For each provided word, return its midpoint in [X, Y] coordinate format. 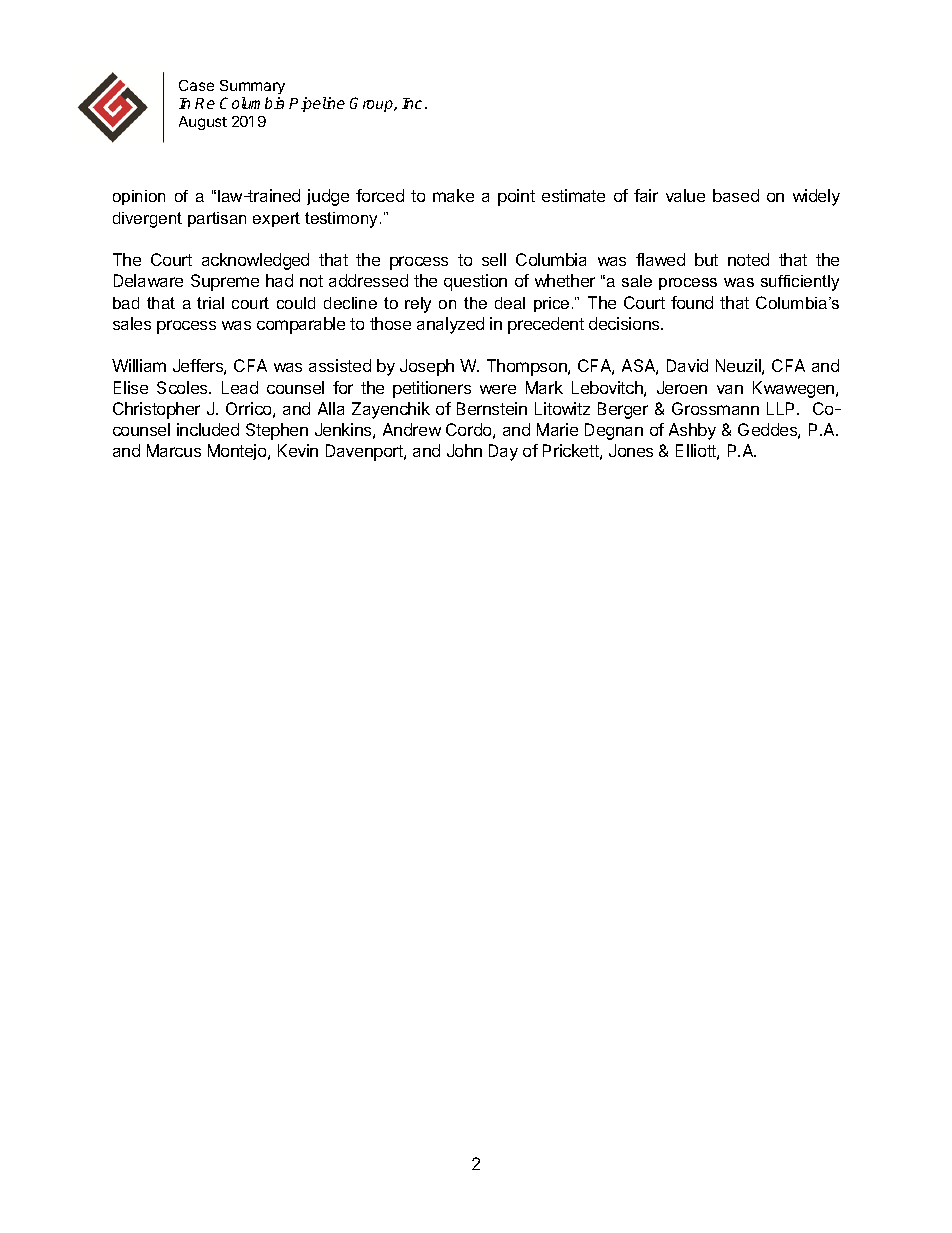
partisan [217, 219]
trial [210, 303]
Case [196, 85]
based [736, 195]
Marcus [174, 450]
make [453, 195]
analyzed [450, 325]
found [692, 302]
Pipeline [317, 104]
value [685, 195]
